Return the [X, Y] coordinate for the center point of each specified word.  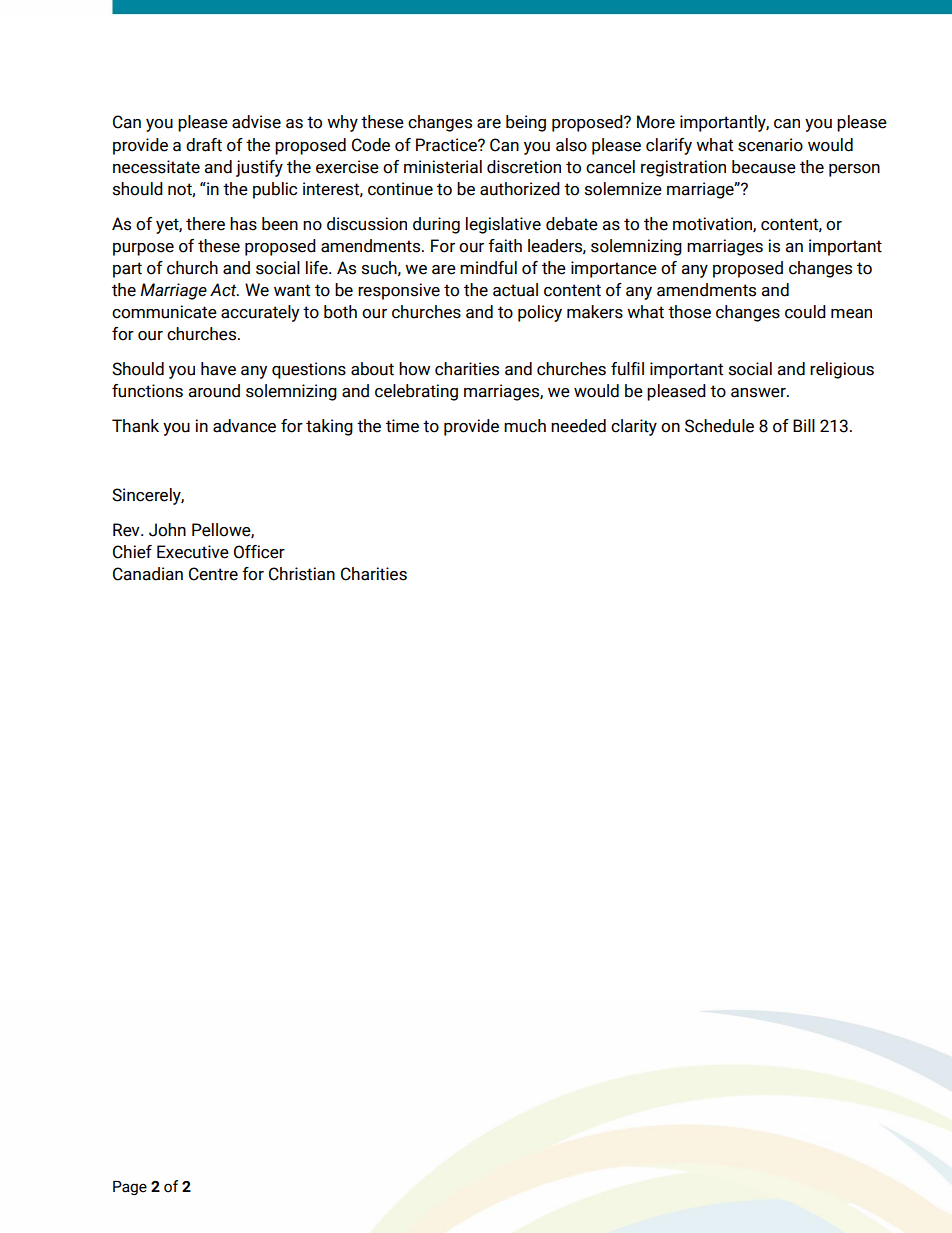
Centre [213, 574]
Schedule [719, 426]
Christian [302, 574]
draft [204, 145]
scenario [770, 145]
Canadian [148, 574]
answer [759, 393]
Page [130, 1188]
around [214, 391]
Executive [193, 552]
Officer [259, 552]
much [525, 426]
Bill [804, 425]
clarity [634, 427]
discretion [524, 167]
